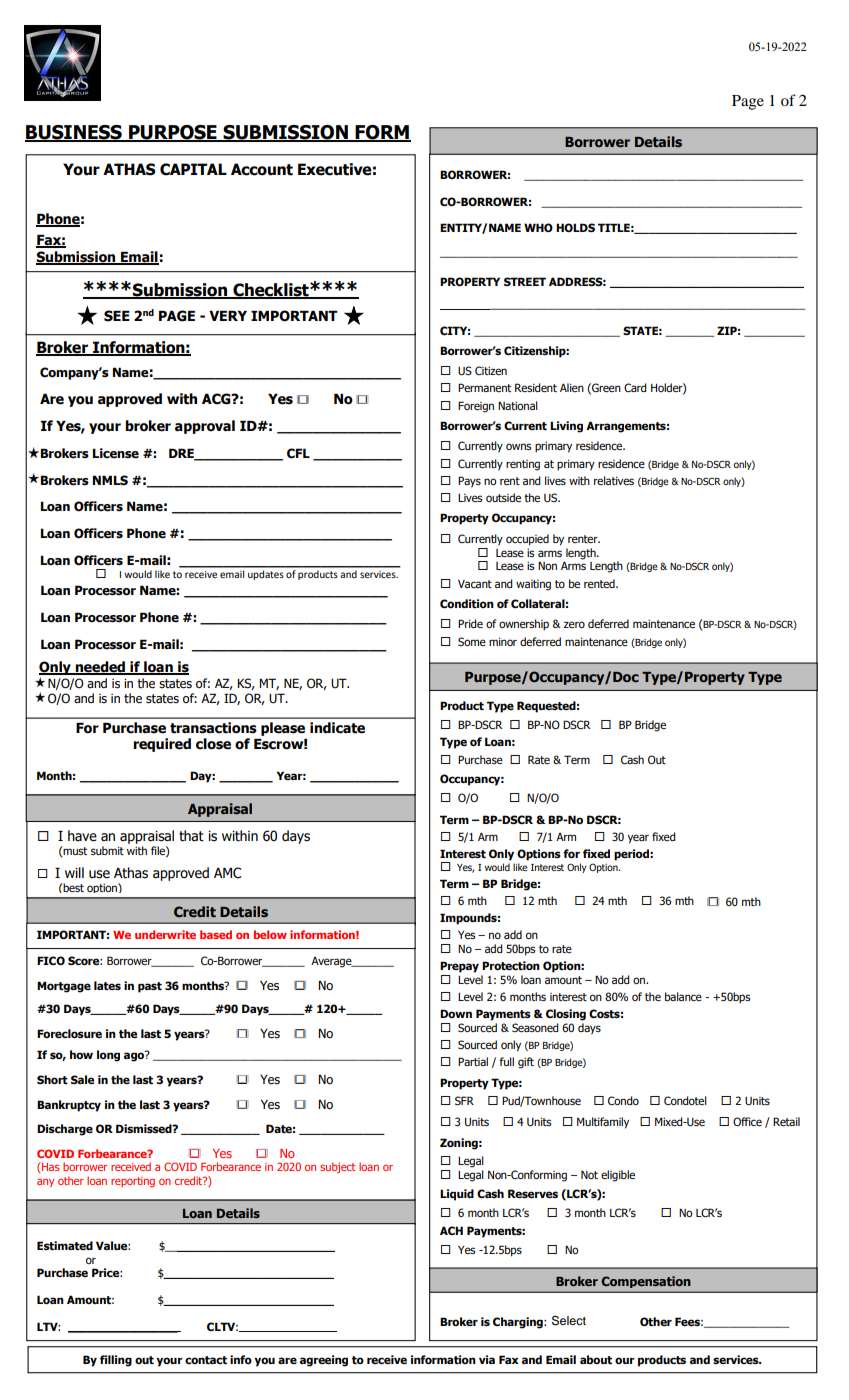 The height and width of the screenshot is (1400, 849). What do you see at coordinates (162, 745) in the screenshot?
I see `required` at bounding box center [162, 745].
